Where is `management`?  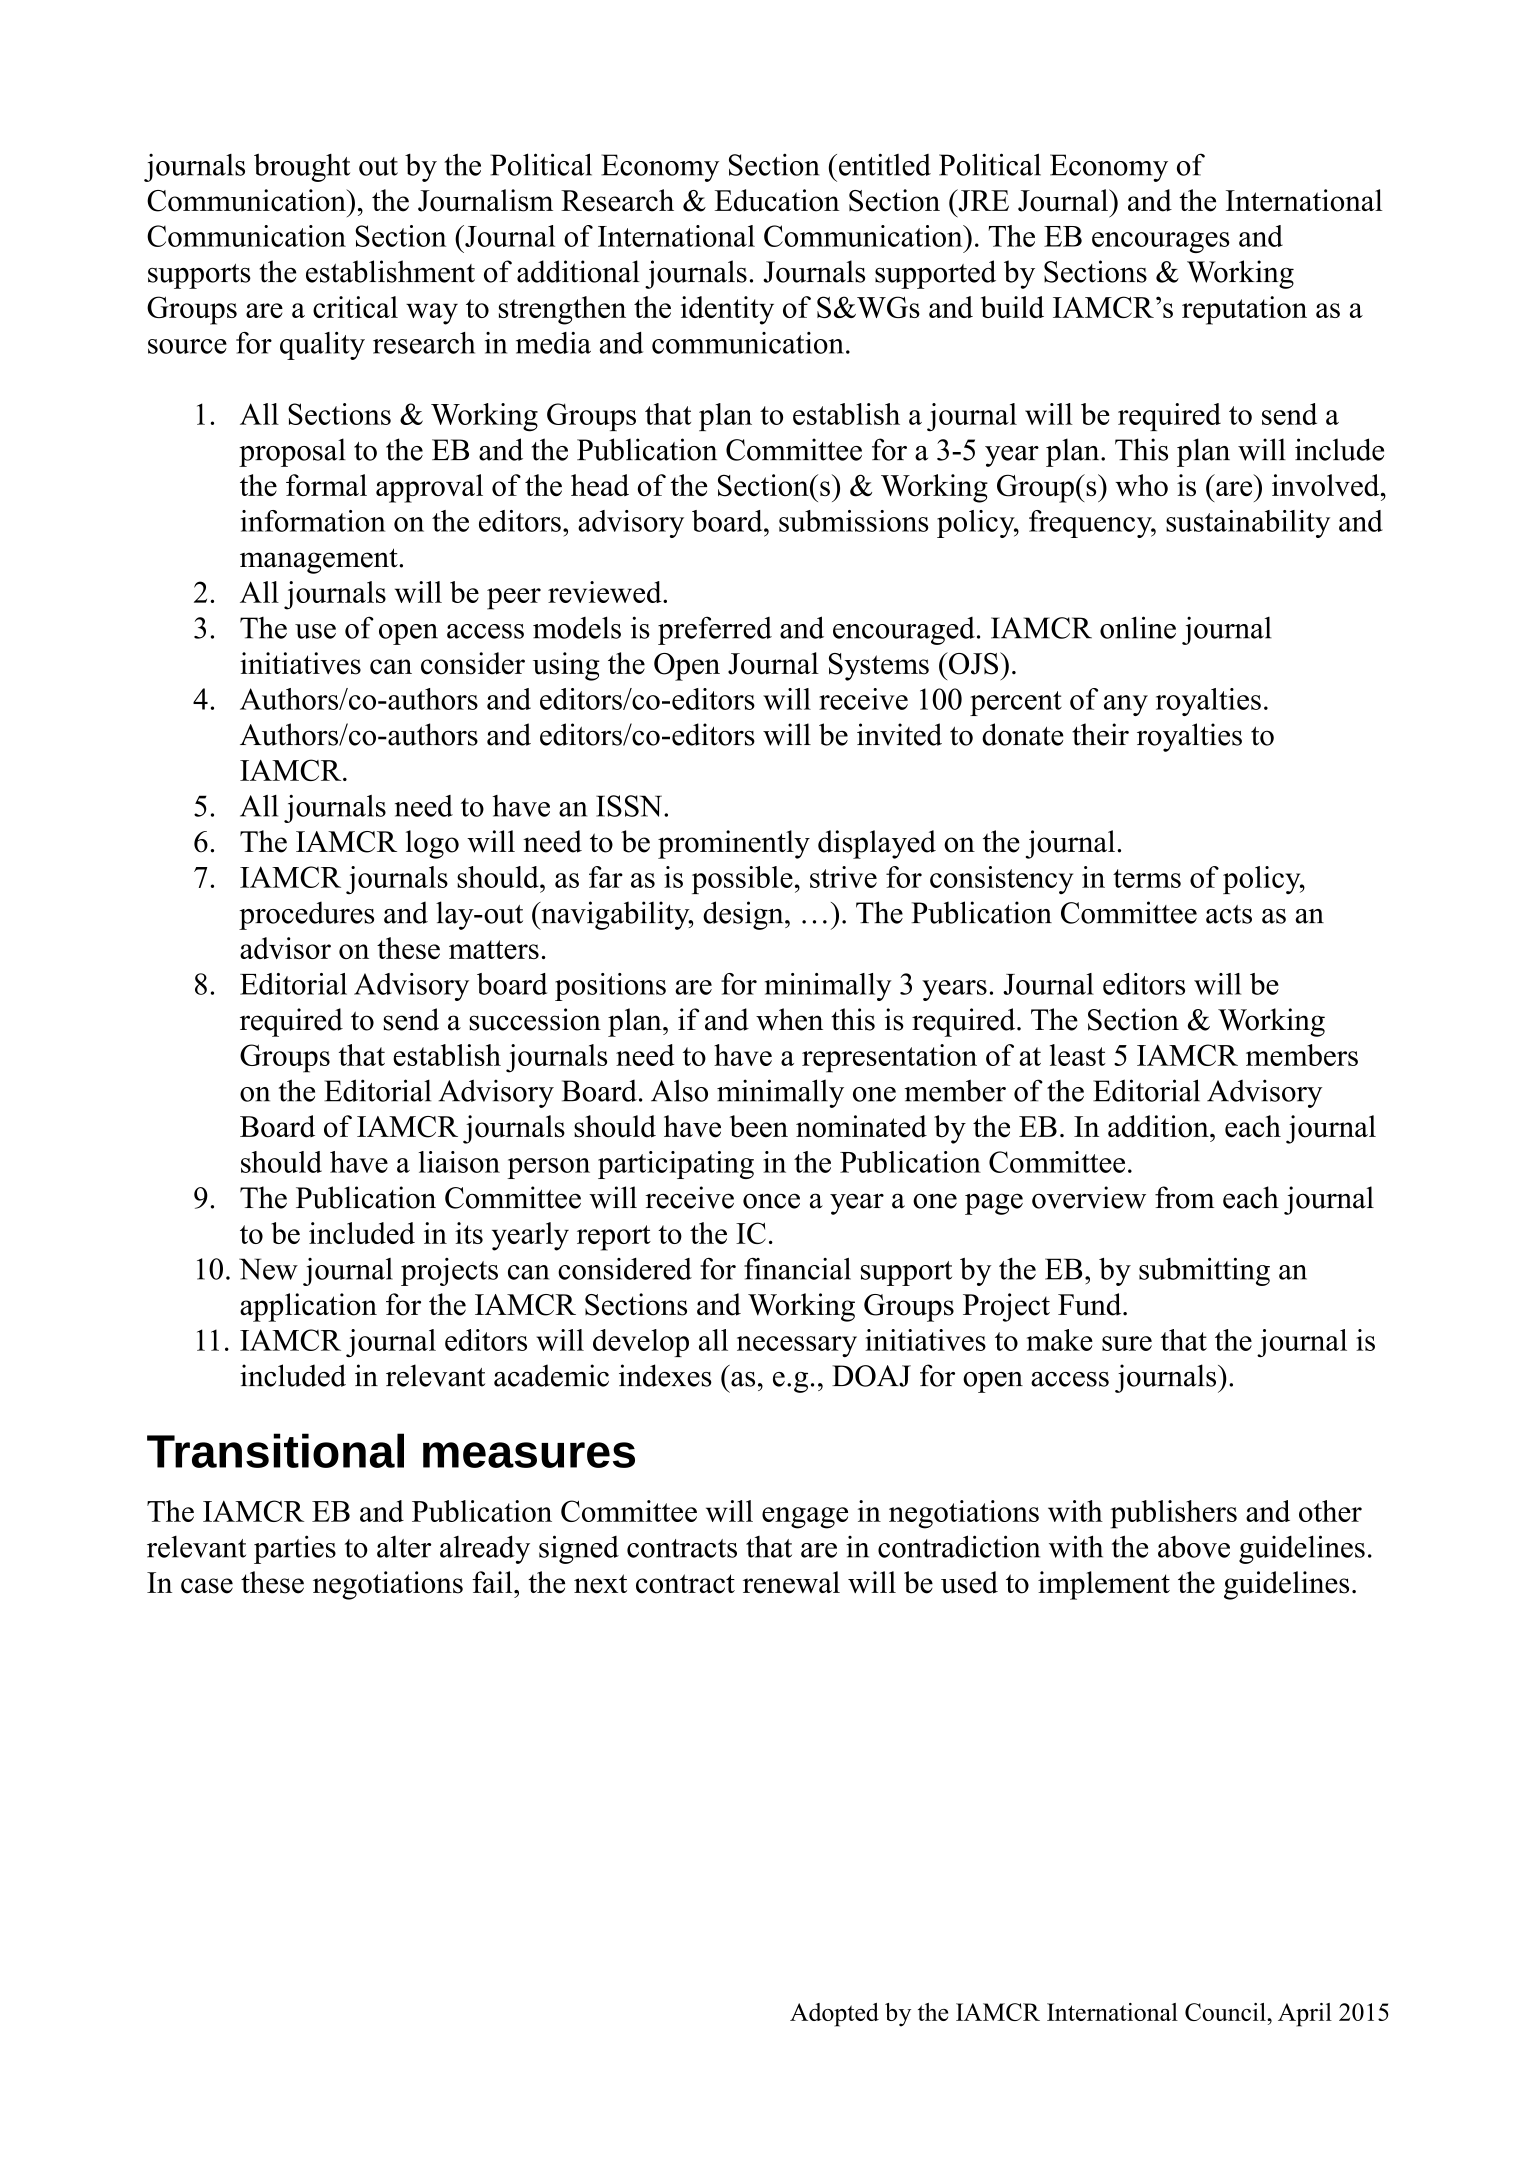
management is located at coordinates (320, 561).
